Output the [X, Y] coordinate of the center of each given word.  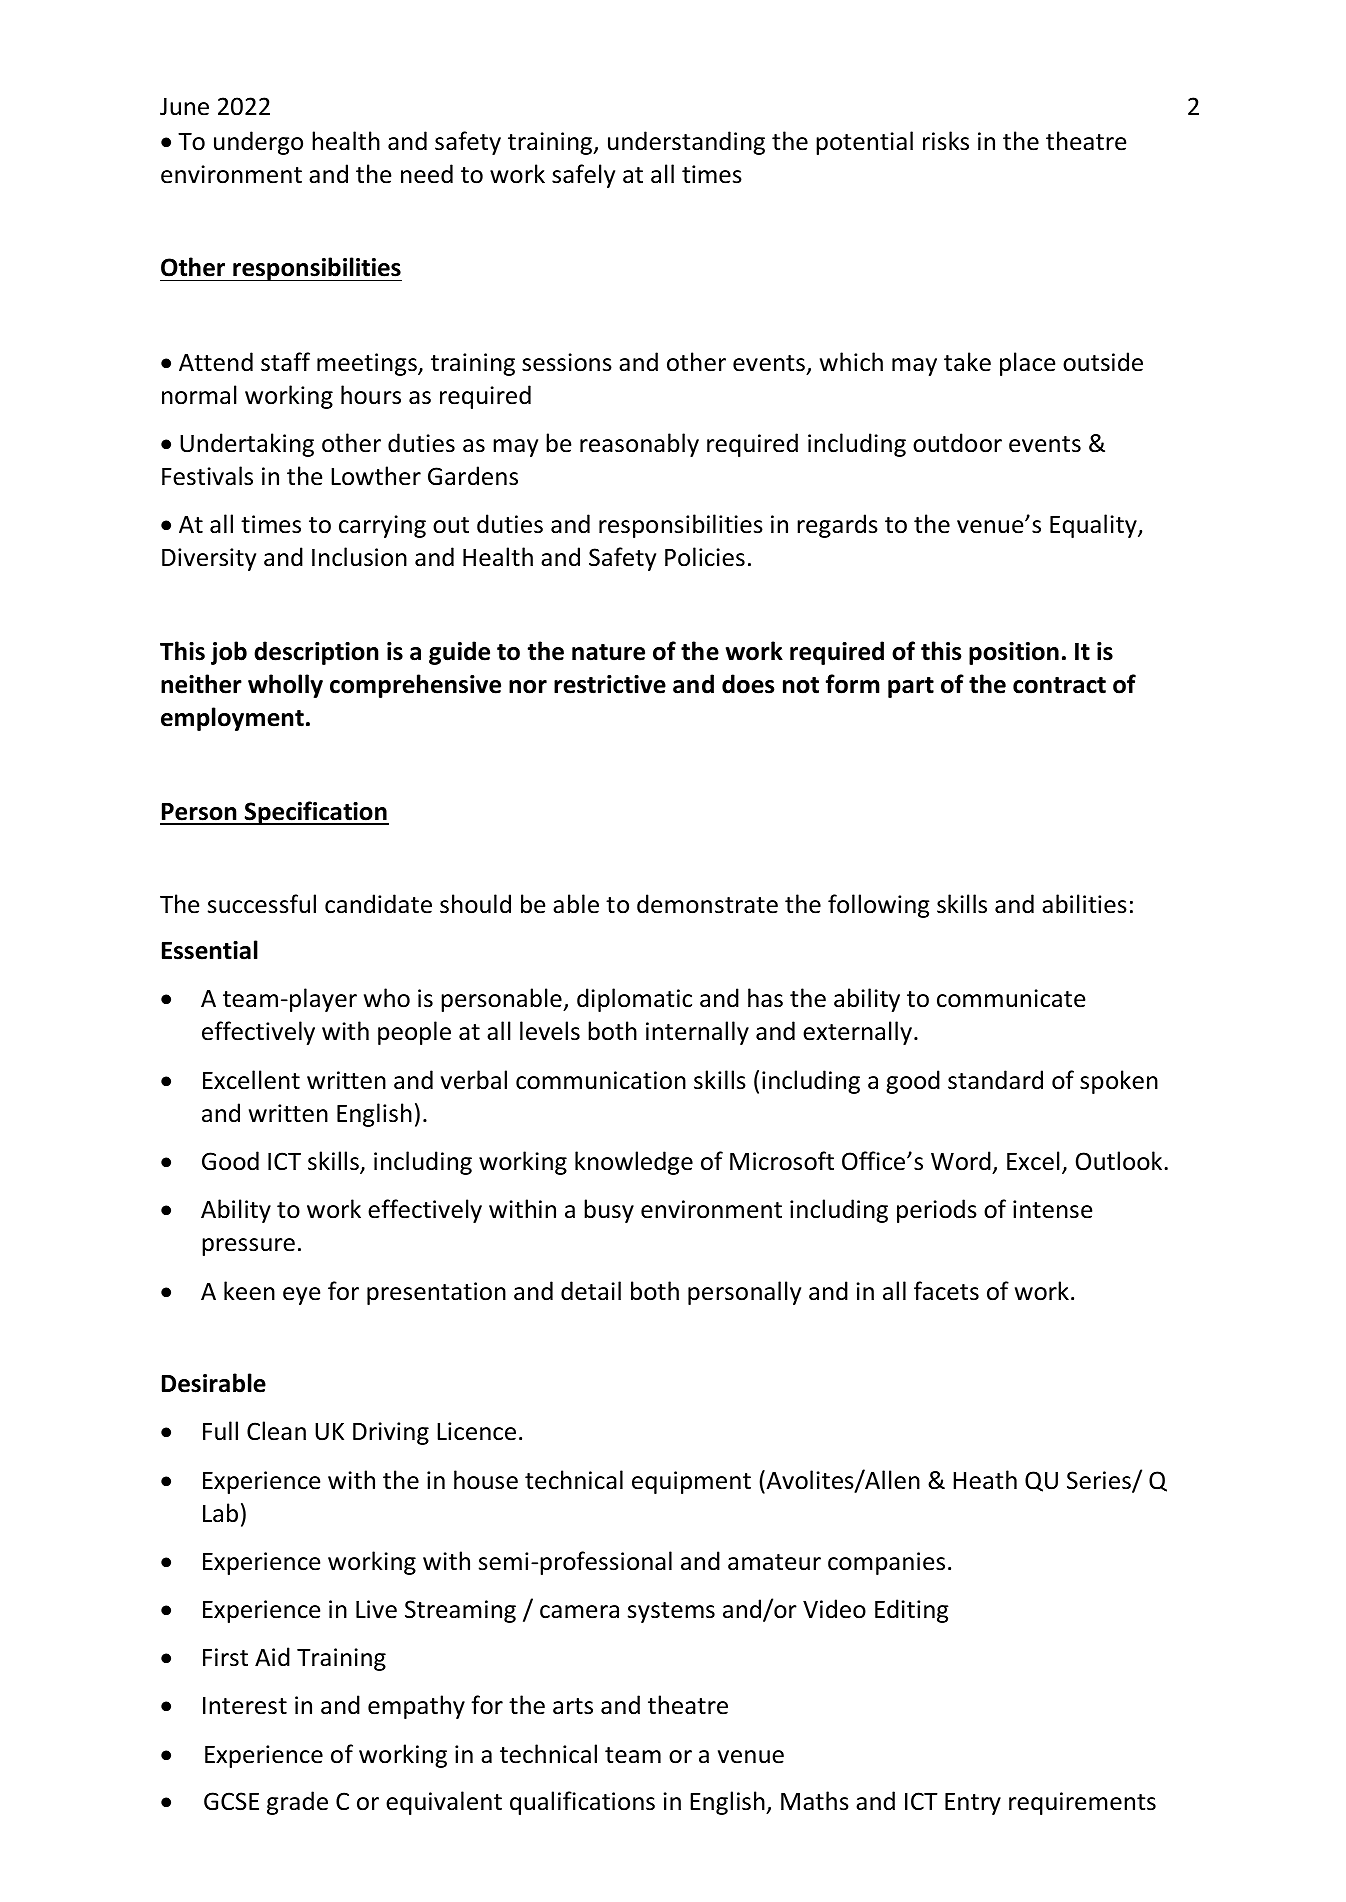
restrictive [610, 684]
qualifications [582, 1803]
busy [609, 1211]
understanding [686, 143]
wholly [285, 686]
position [1014, 653]
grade [297, 1803]
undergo [258, 143]
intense [1052, 1209]
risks [946, 141]
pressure [248, 1247]
